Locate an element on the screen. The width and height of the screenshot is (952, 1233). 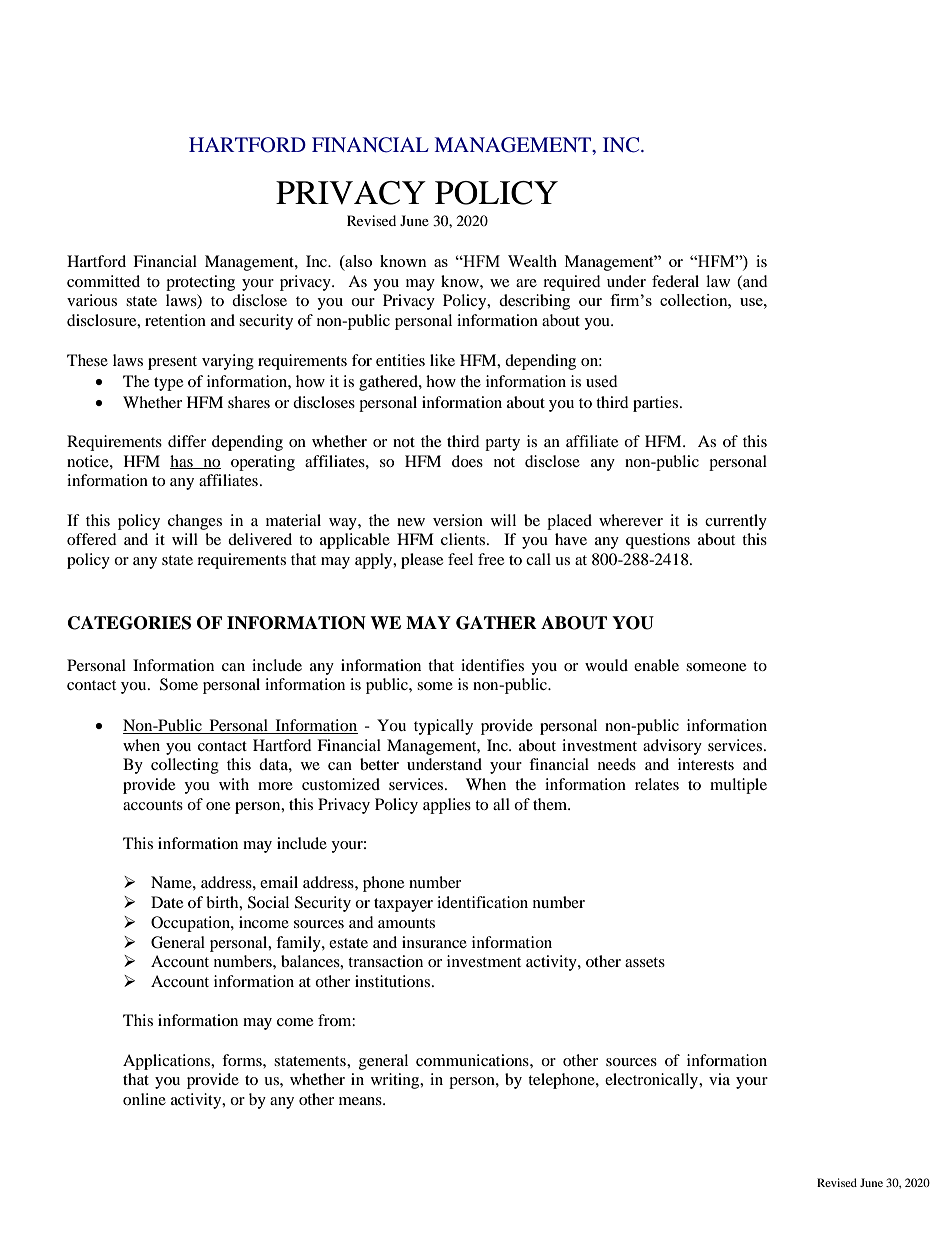
has is located at coordinates (182, 462).
